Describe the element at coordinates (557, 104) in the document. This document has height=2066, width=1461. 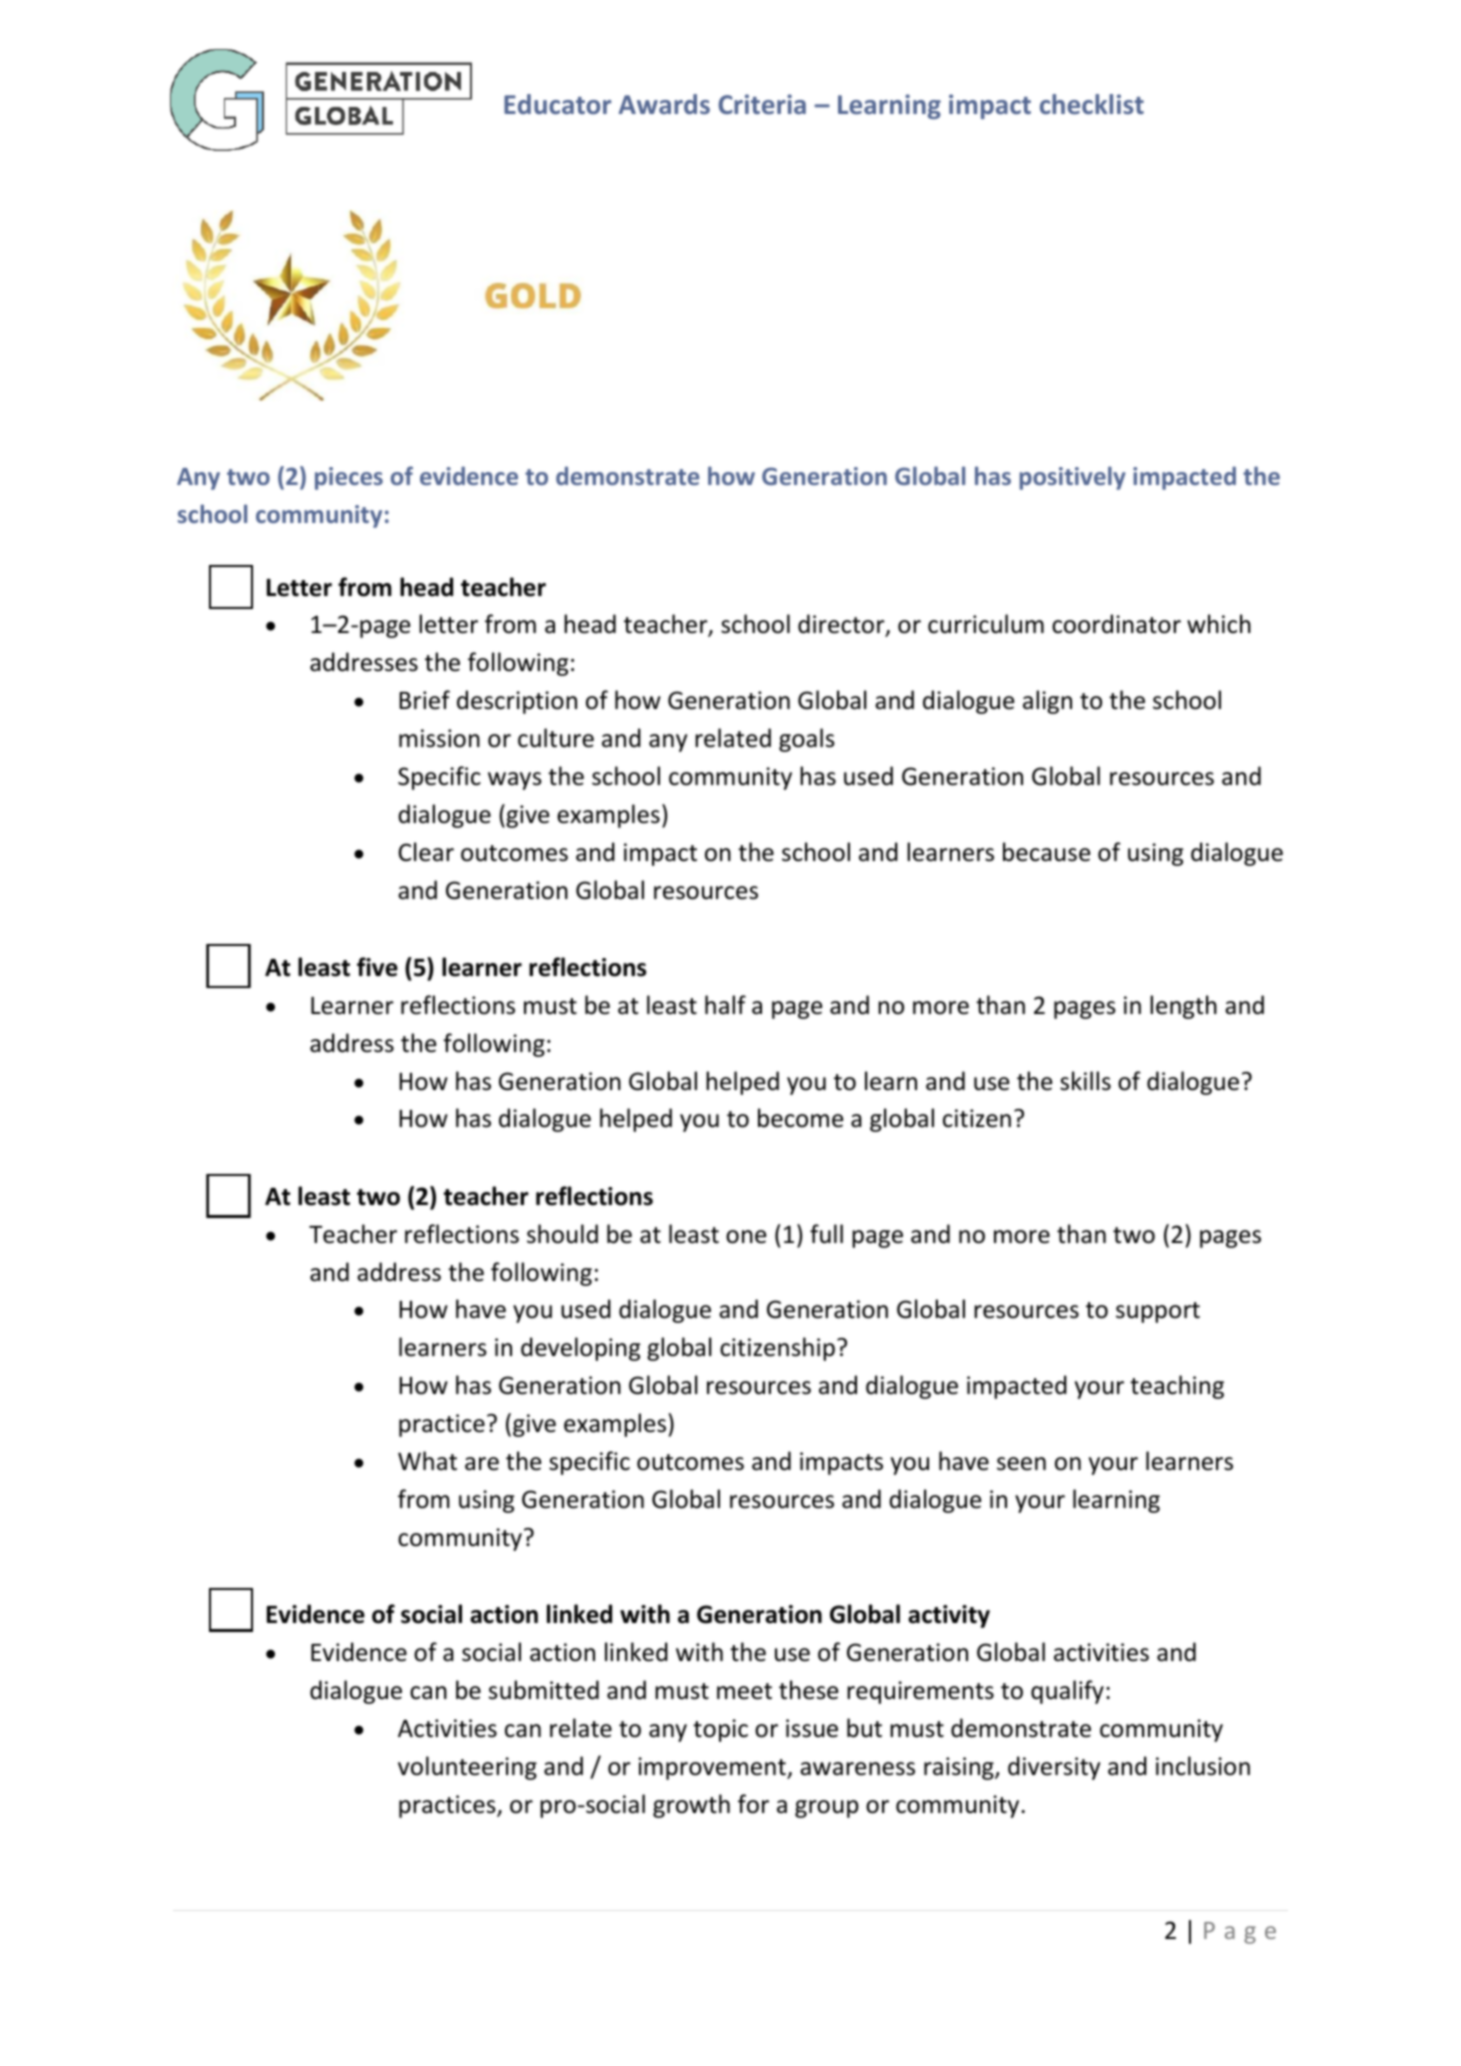
I see `Educator` at that location.
